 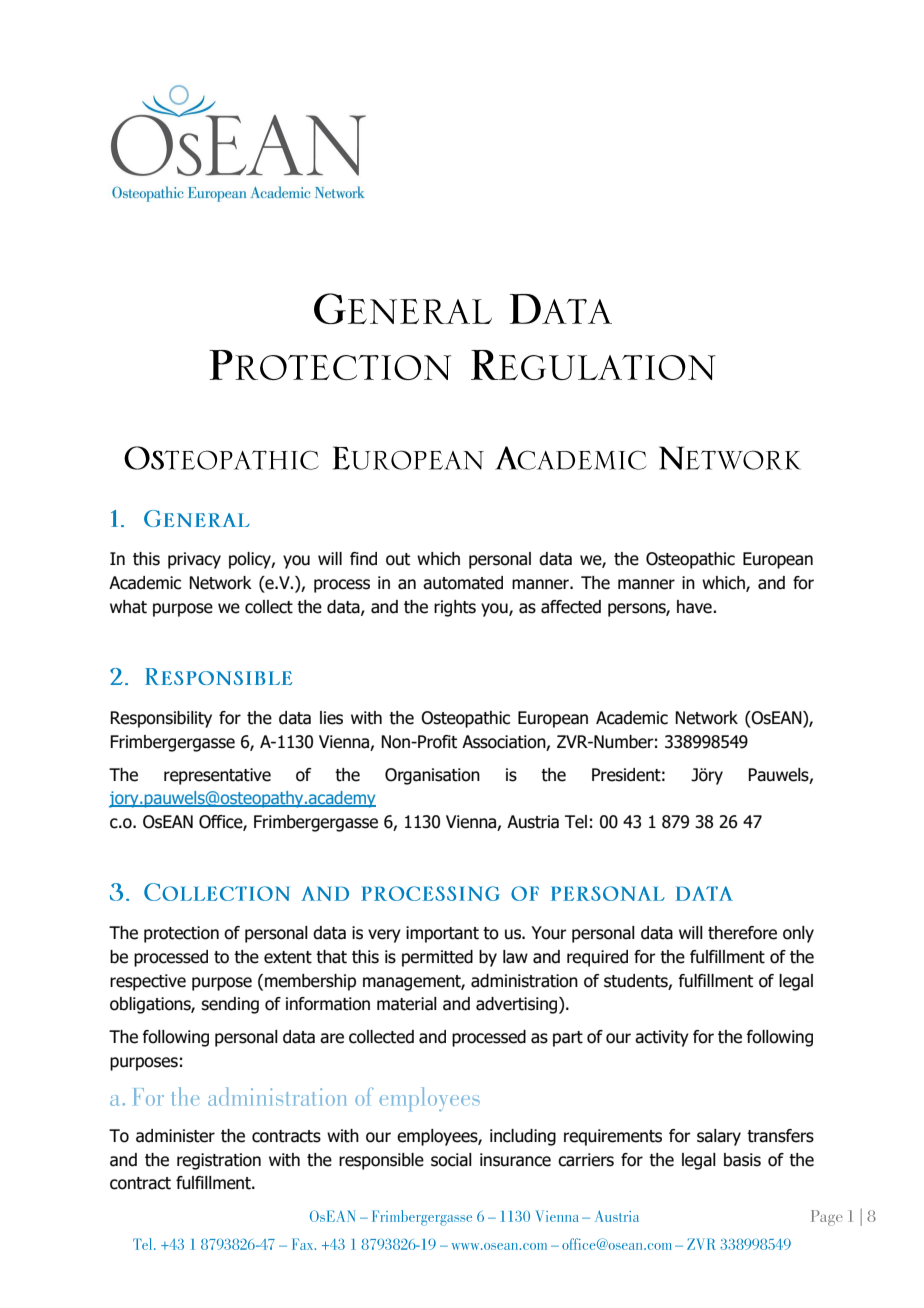 I want to click on have, so click(x=695, y=607).
